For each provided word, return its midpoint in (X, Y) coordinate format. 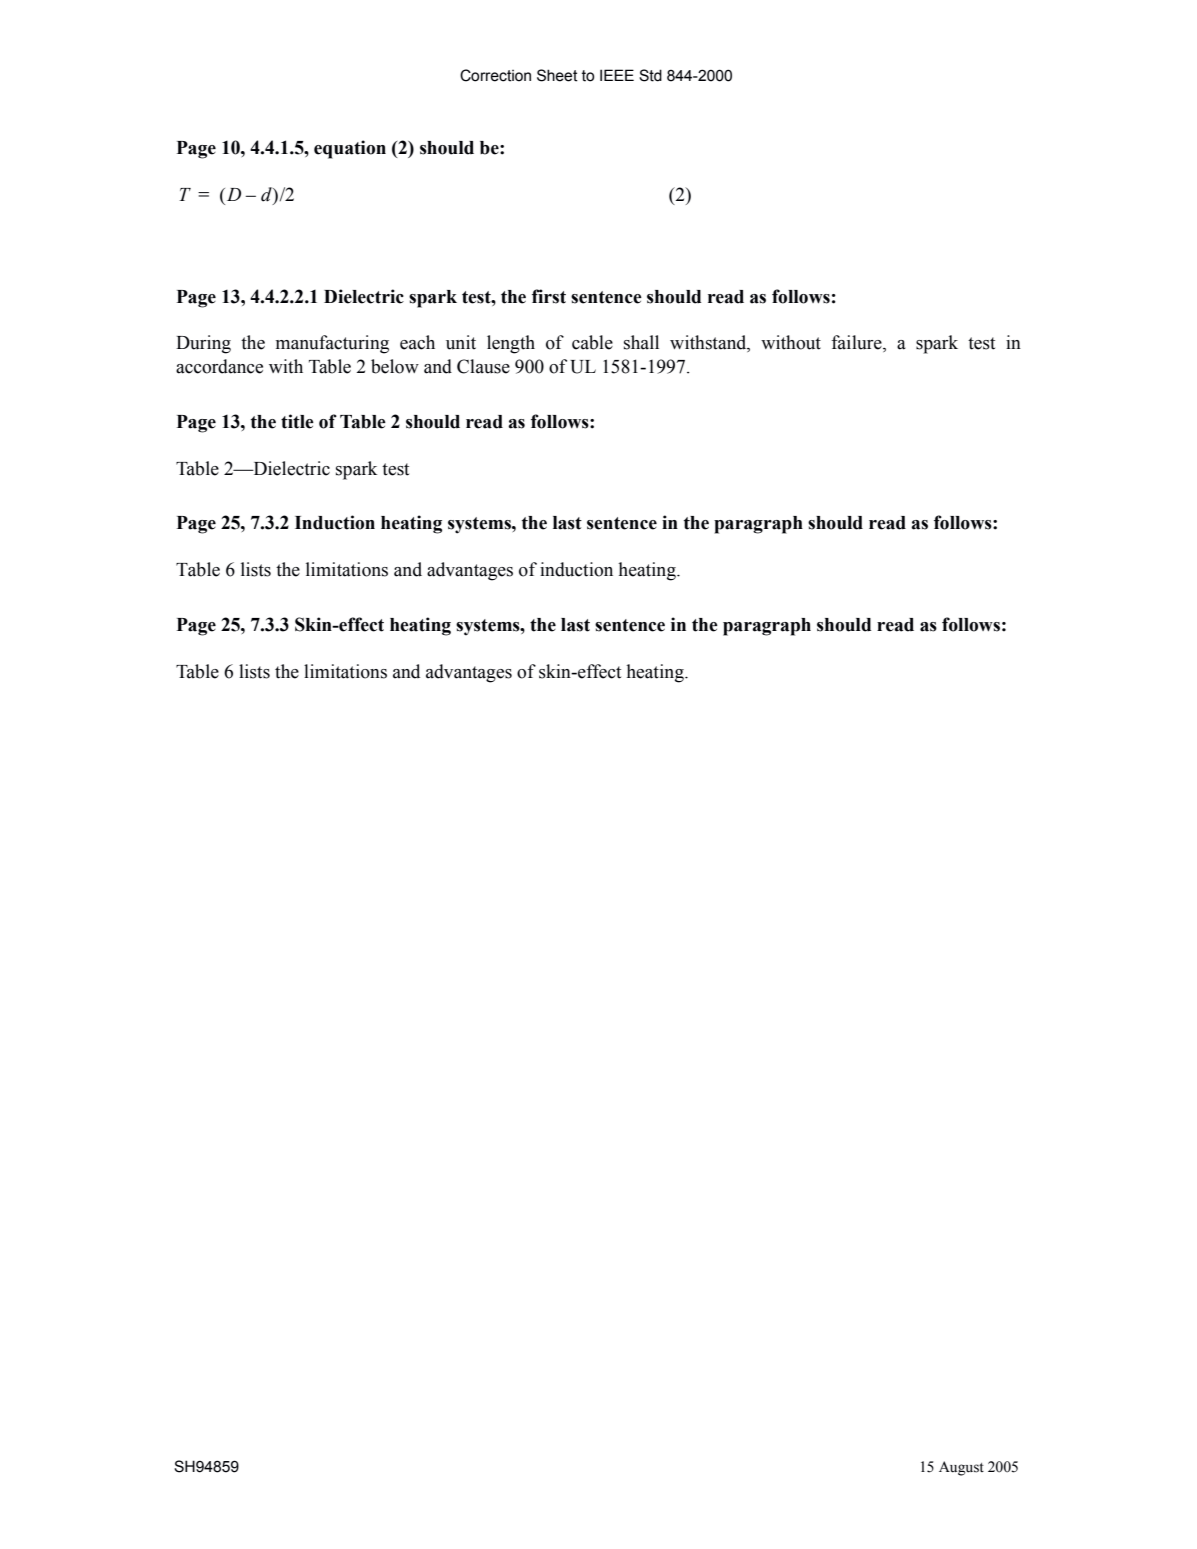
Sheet (557, 75)
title (297, 421)
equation (350, 149)
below (395, 366)
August (961, 1468)
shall (641, 342)
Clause (483, 366)
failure (857, 343)
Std (650, 75)
